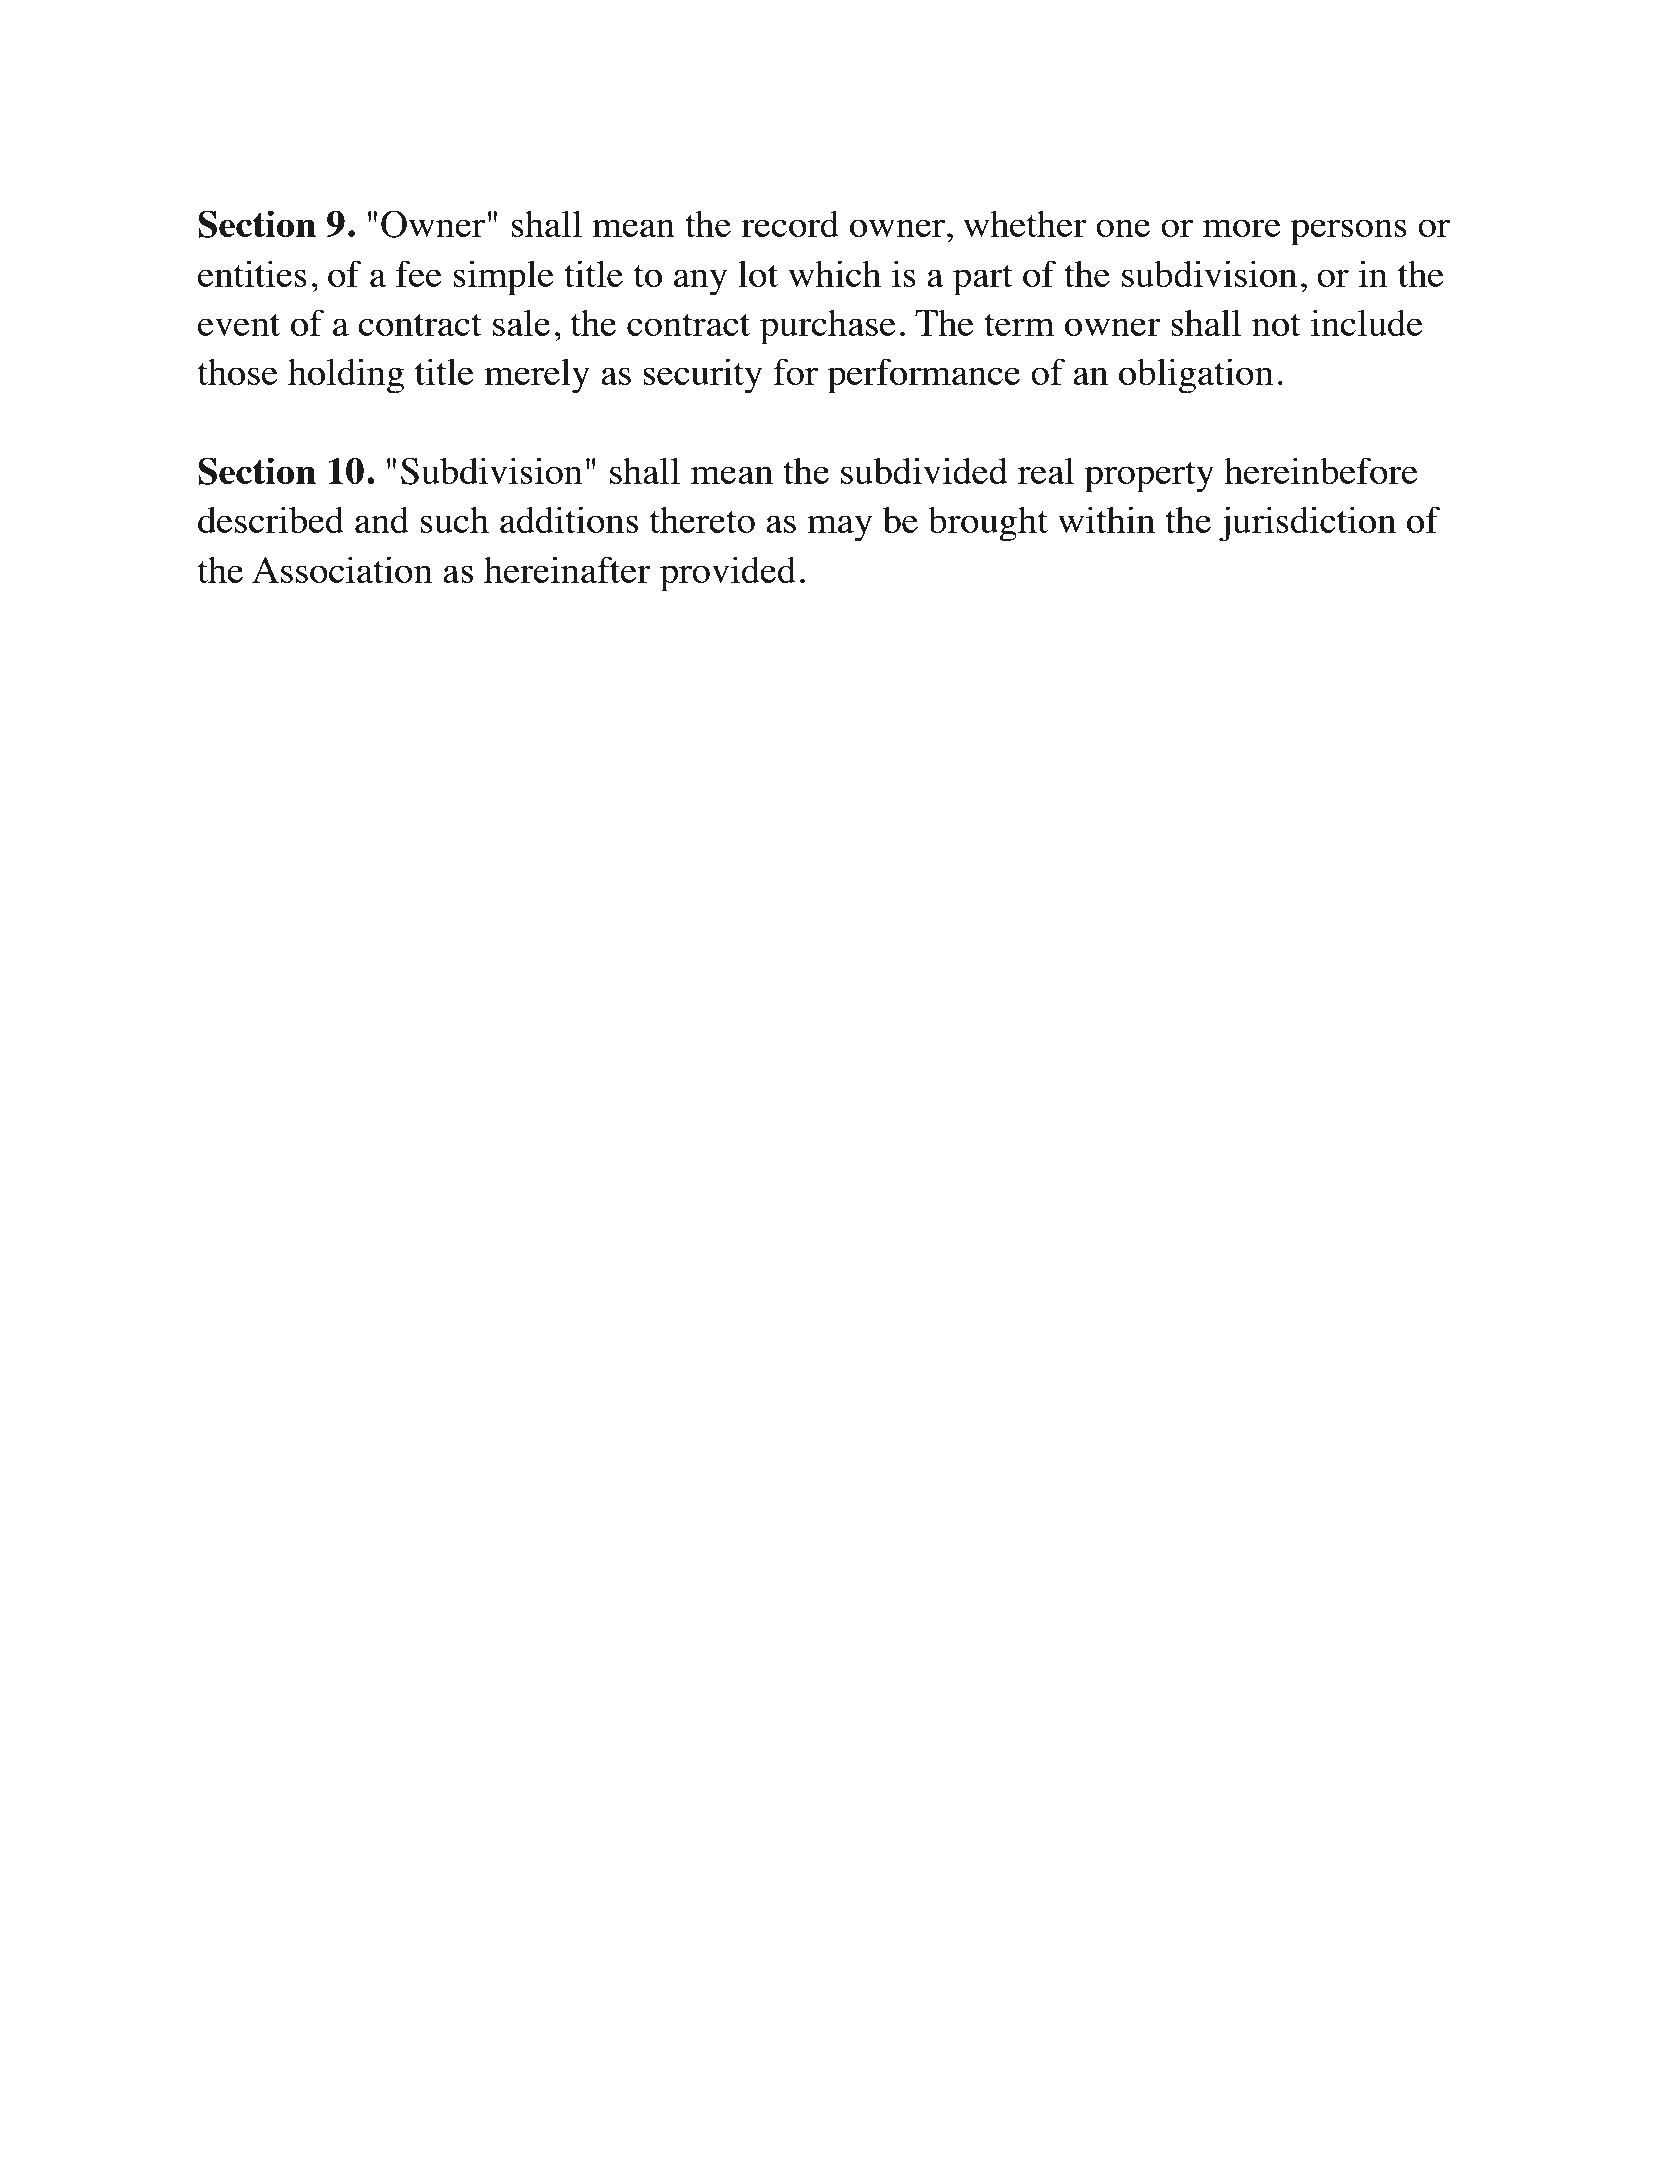 This document has height=2172, width=1678. Describe the element at coordinates (419, 273) in the document. I see `fee` at that location.
